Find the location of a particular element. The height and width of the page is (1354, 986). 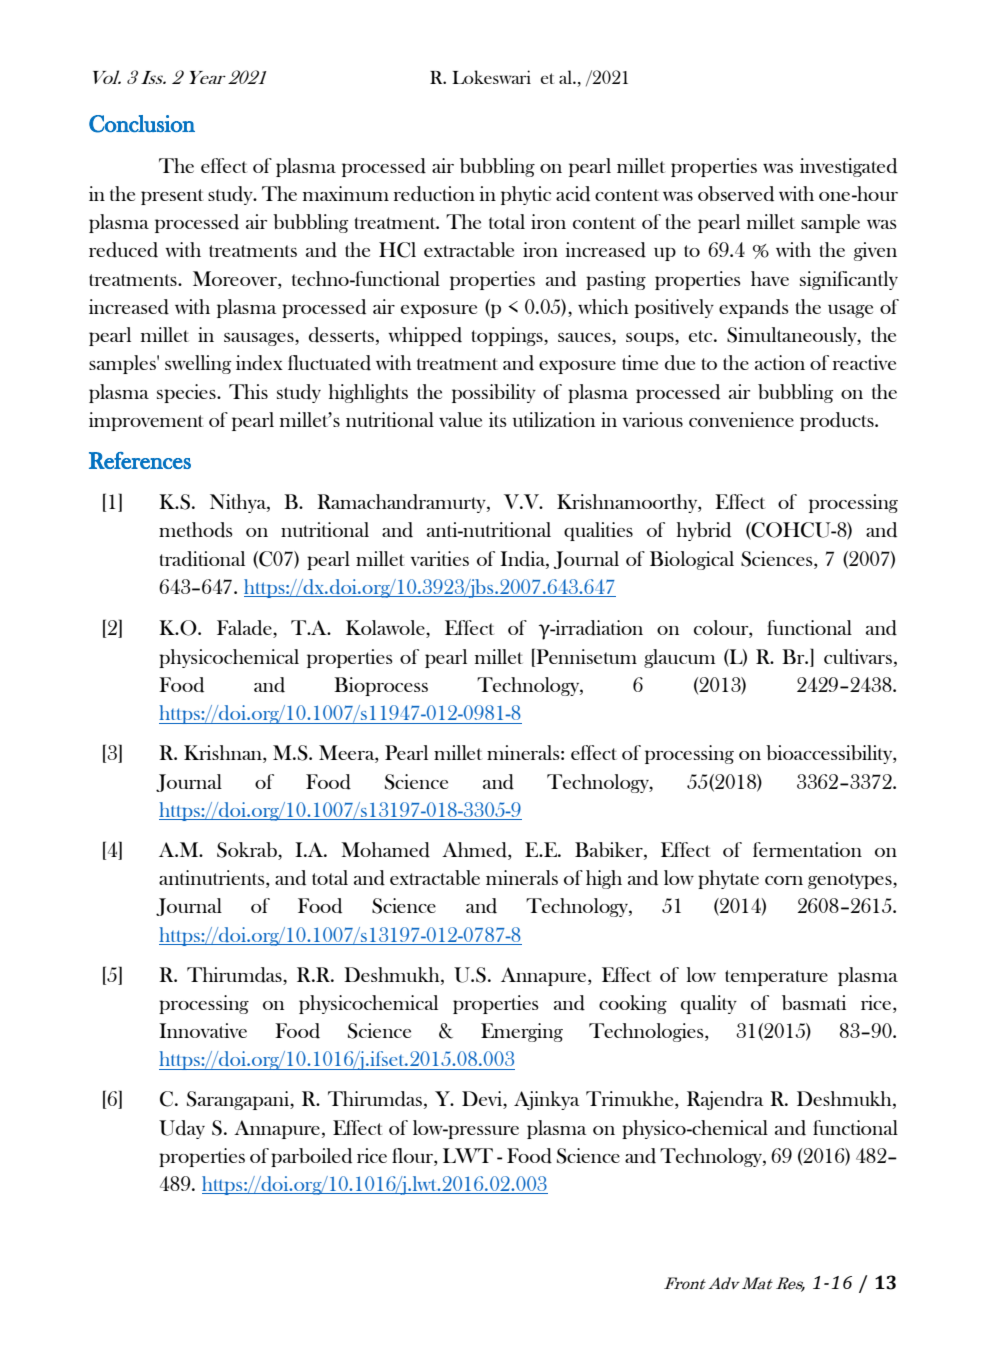

traditional is located at coordinates (202, 559).
